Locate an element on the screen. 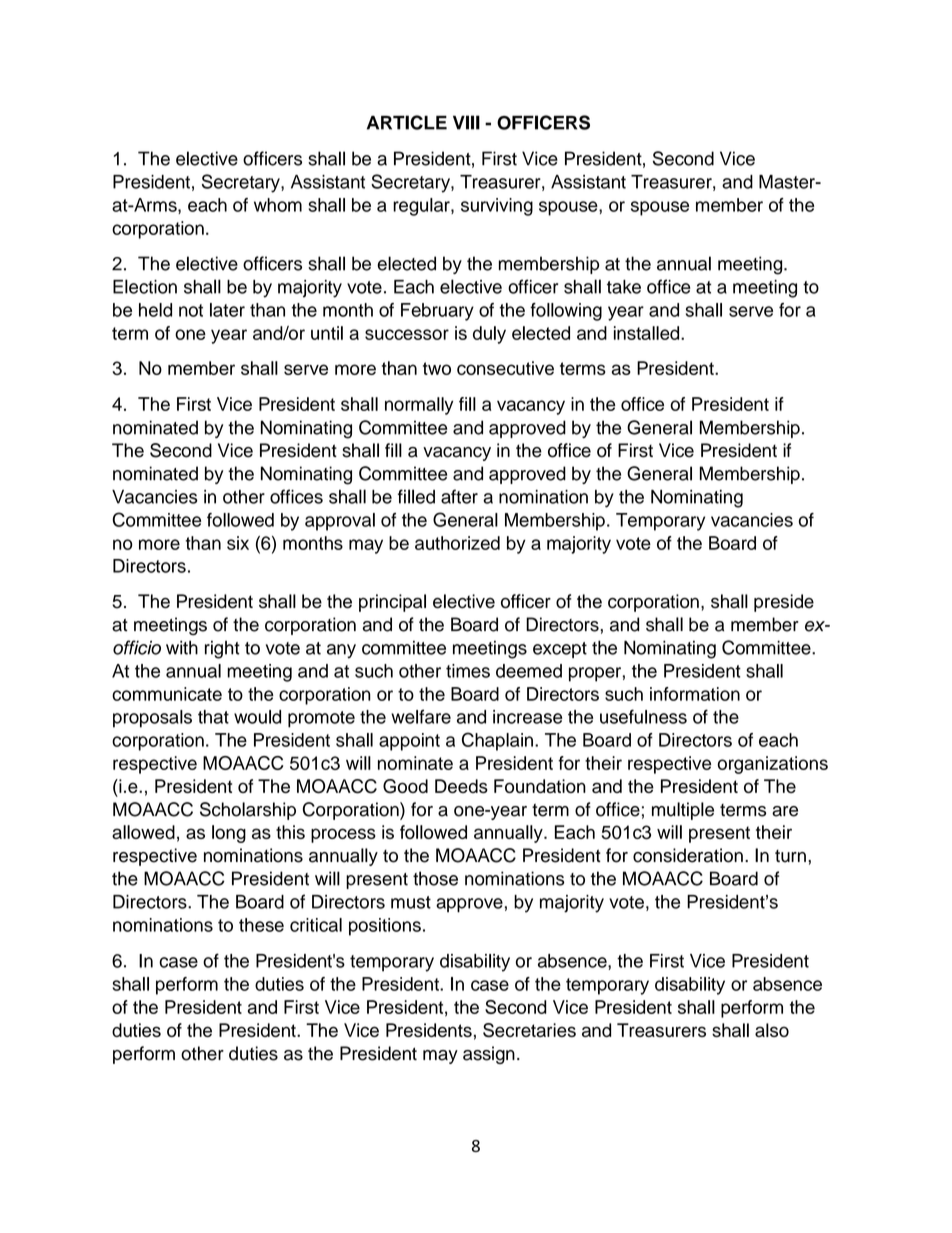 The image size is (952, 1233). authorized is located at coordinates (457, 543).
